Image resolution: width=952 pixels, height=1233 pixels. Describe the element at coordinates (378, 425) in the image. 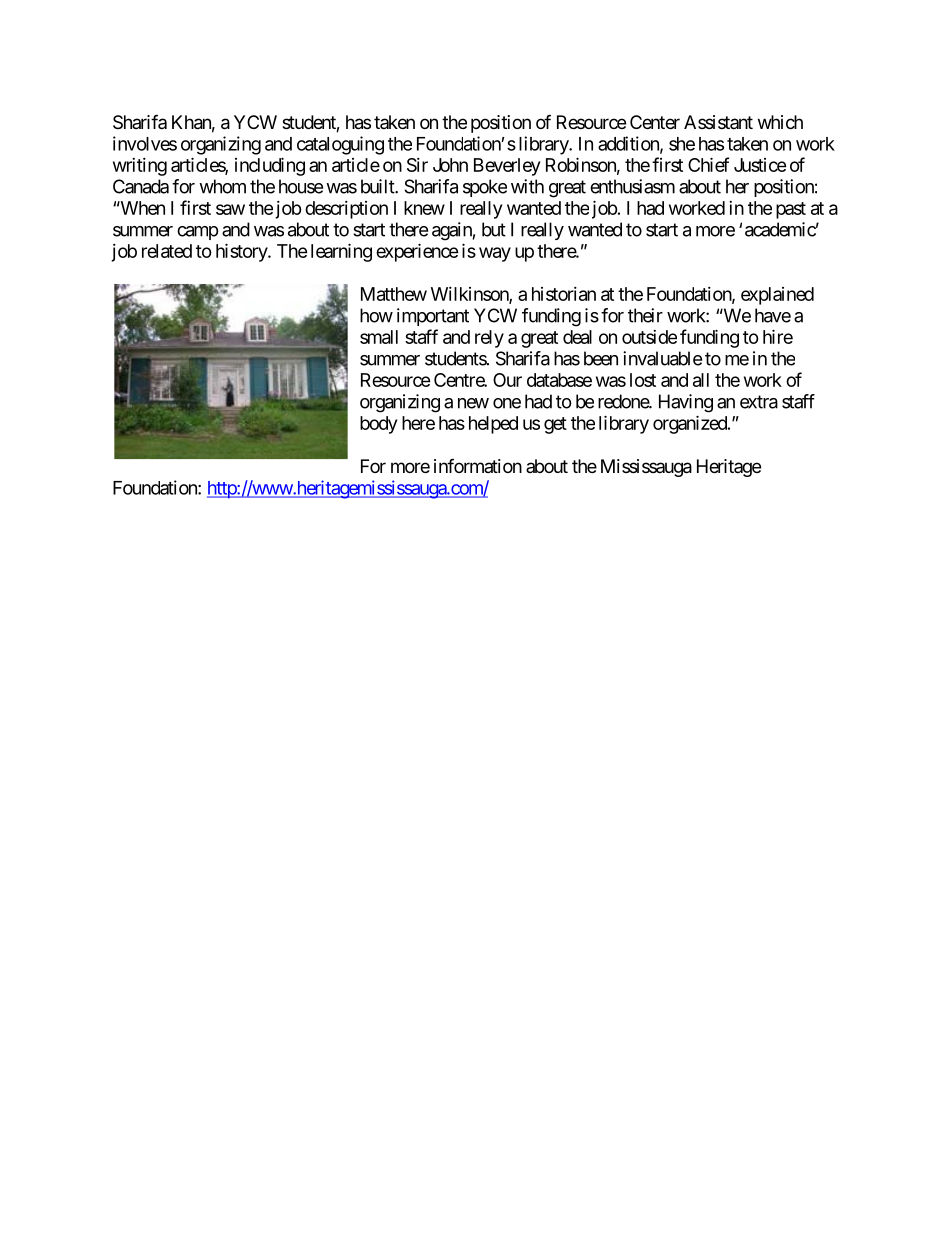

I see `body` at that location.
